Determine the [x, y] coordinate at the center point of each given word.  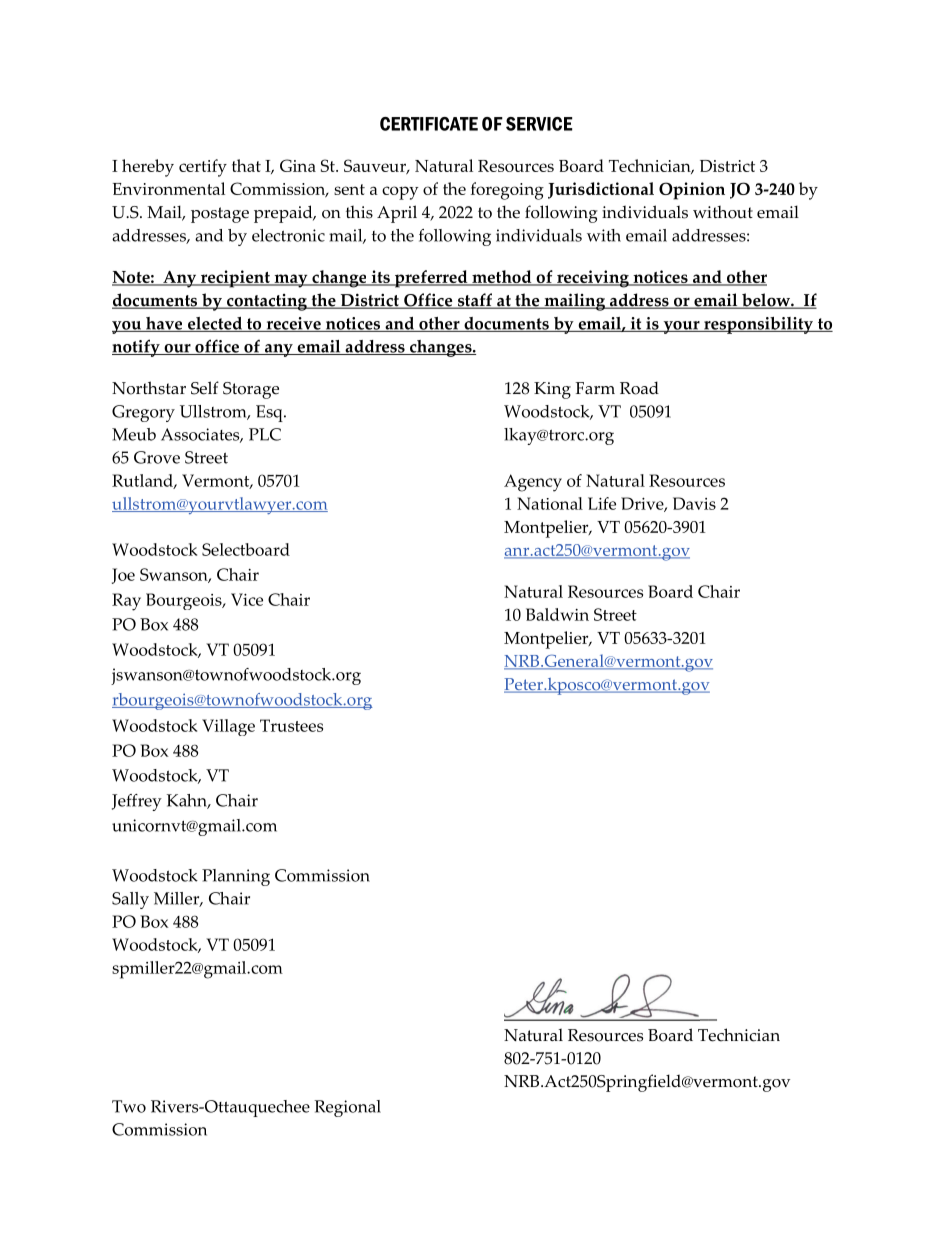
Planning [236, 877]
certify [203, 168]
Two [129, 1106]
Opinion [692, 191]
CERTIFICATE [429, 124]
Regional [347, 1108]
